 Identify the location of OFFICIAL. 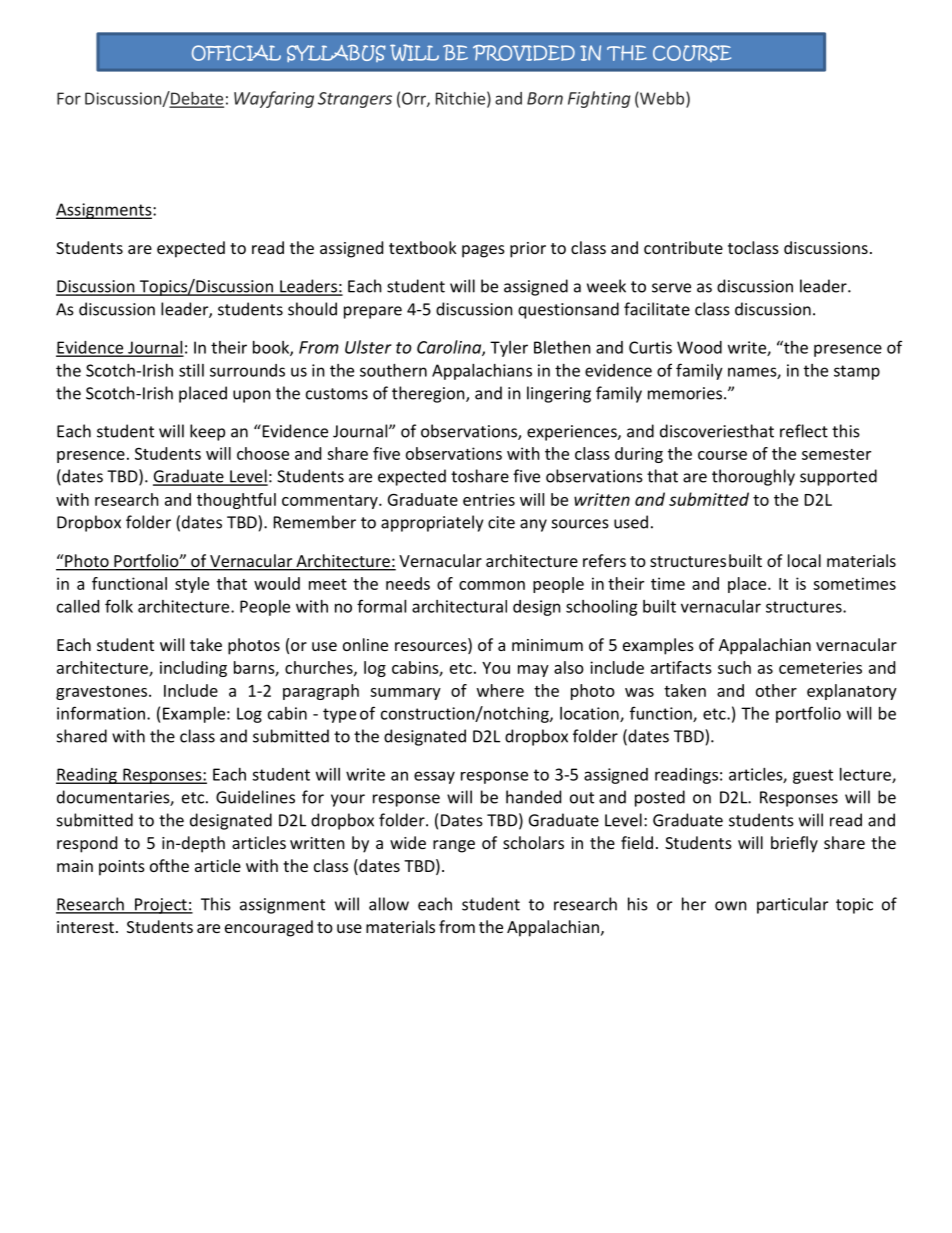
(236, 53).
